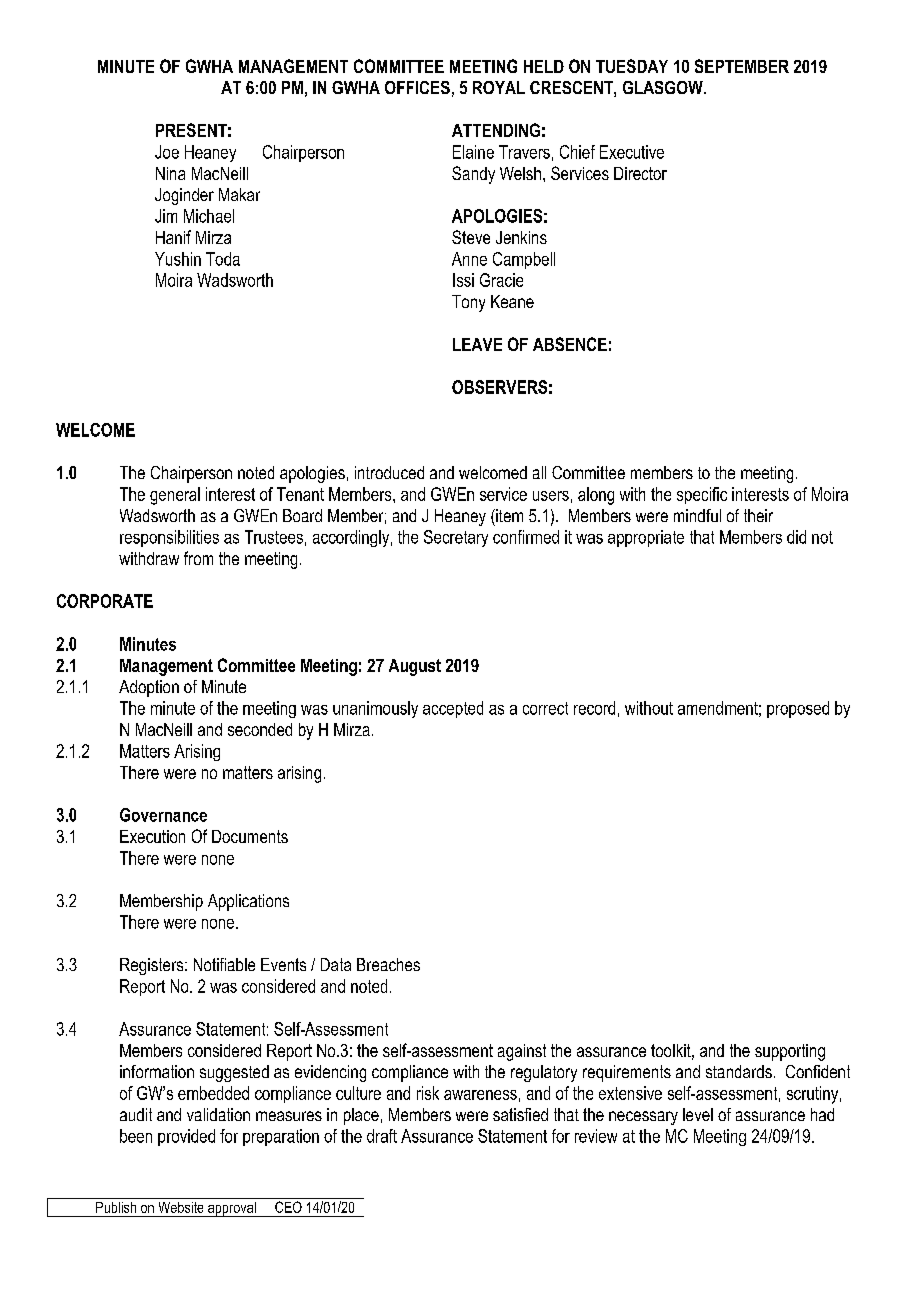 This document has width=924, height=1308. I want to click on specific, so click(702, 495).
